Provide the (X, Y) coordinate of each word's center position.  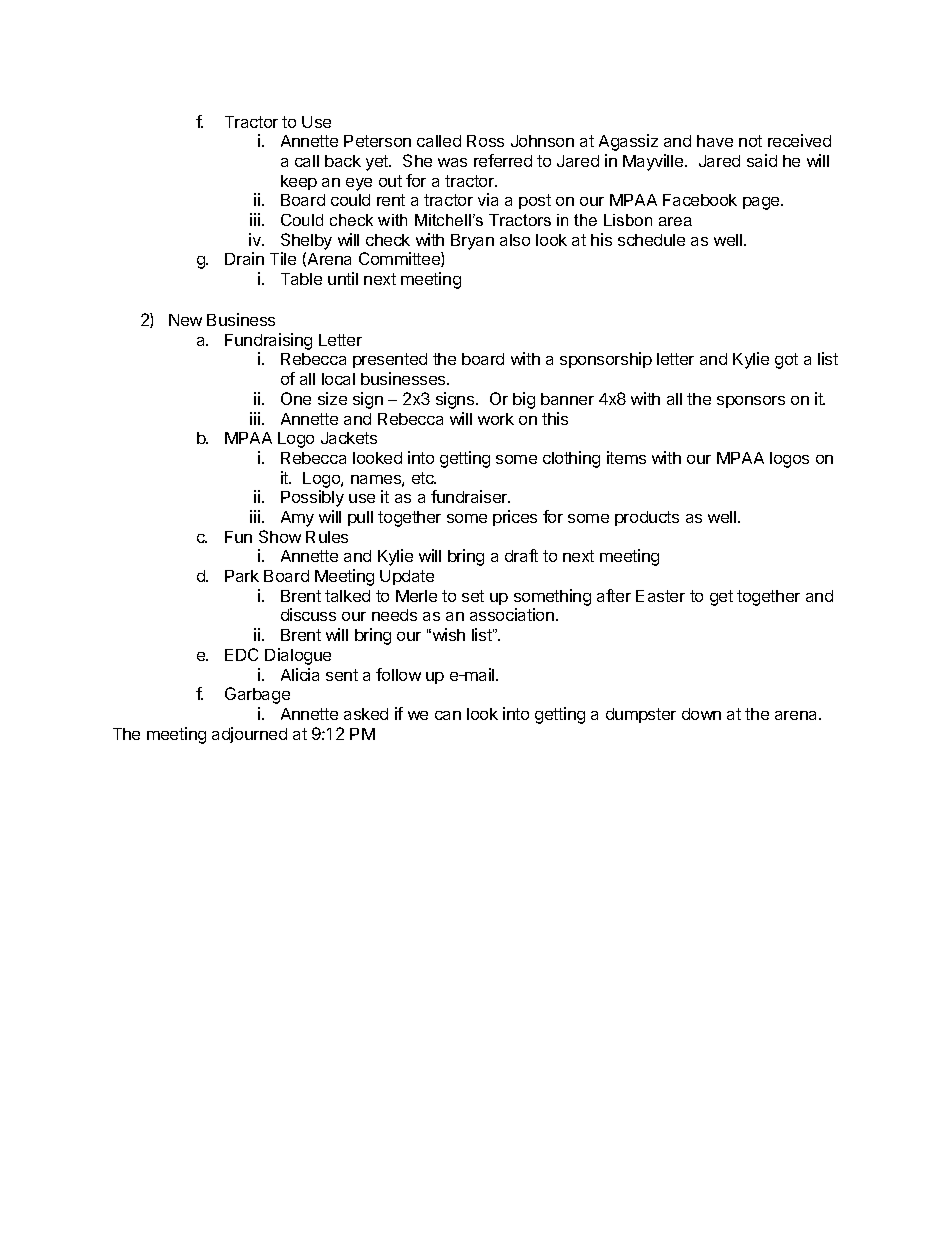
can (448, 715)
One (296, 398)
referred (503, 160)
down (701, 714)
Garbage (257, 695)
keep (299, 182)
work (496, 419)
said (762, 160)
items (626, 457)
